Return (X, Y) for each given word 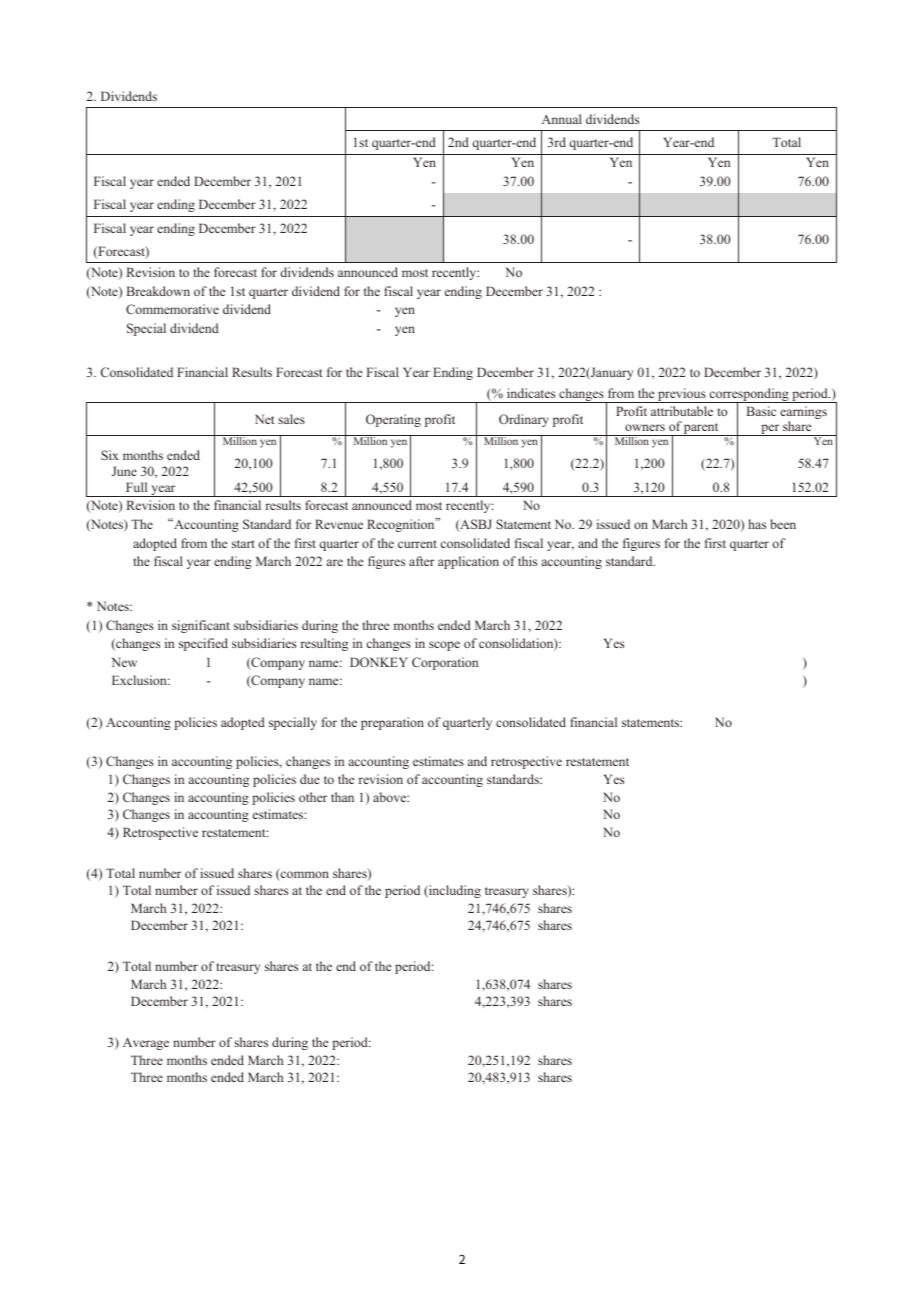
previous (682, 395)
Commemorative (172, 309)
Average (146, 1044)
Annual (562, 119)
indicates (531, 393)
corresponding (749, 396)
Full (136, 487)
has (757, 524)
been (783, 524)
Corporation (445, 663)
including (454, 891)
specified (203, 644)
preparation (392, 723)
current (417, 544)
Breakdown (158, 291)
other (313, 797)
